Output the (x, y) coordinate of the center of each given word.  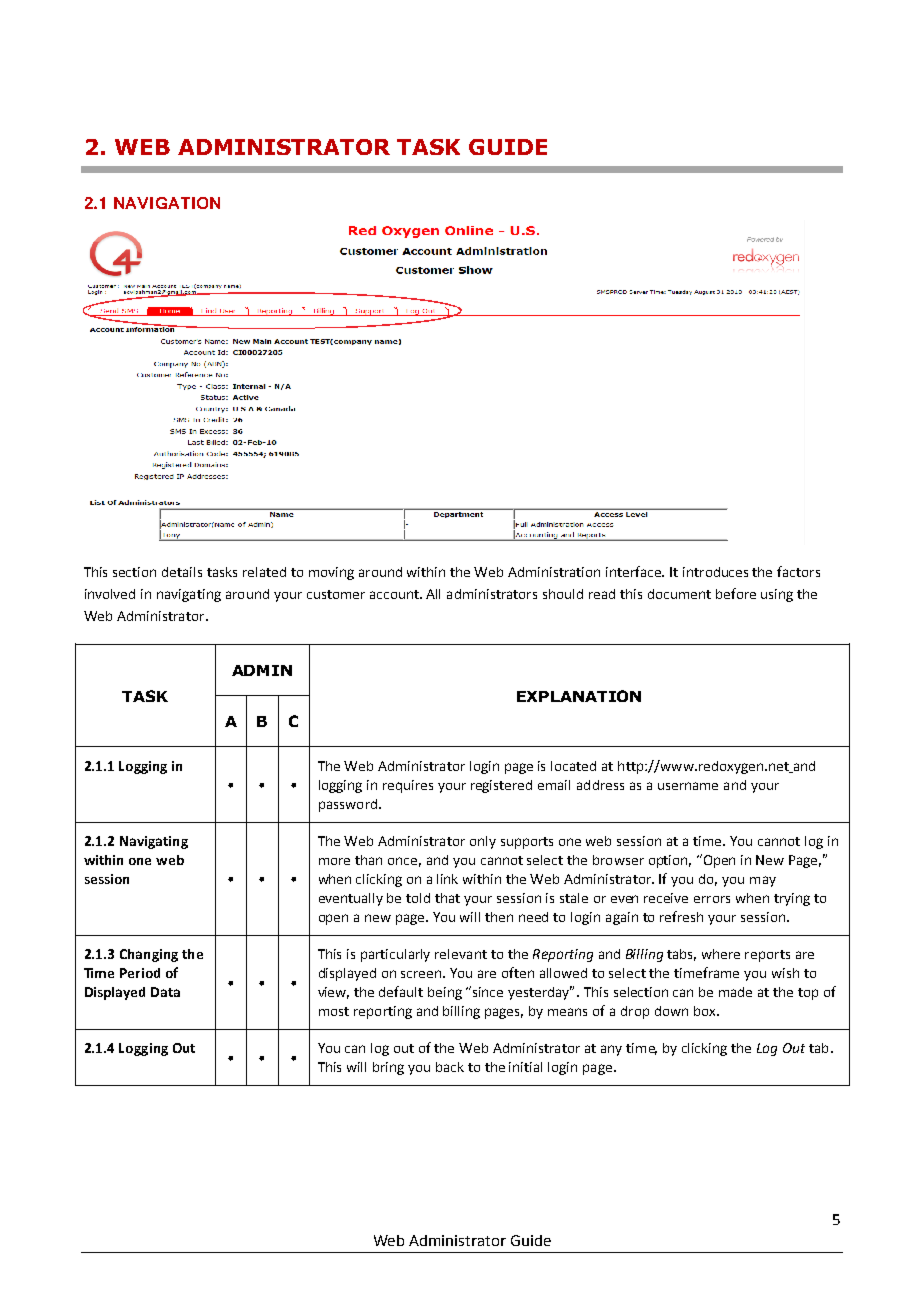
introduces (715, 572)
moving (331, 573)
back (450, 1067)
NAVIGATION (167, 203)
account (395, 594)
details (182, 572)
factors (798, 571)
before (736, 593)
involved (110, 594)
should (563, 594)
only (483, 842)
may (763, 881)
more (334, 861)
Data (165, 992)
